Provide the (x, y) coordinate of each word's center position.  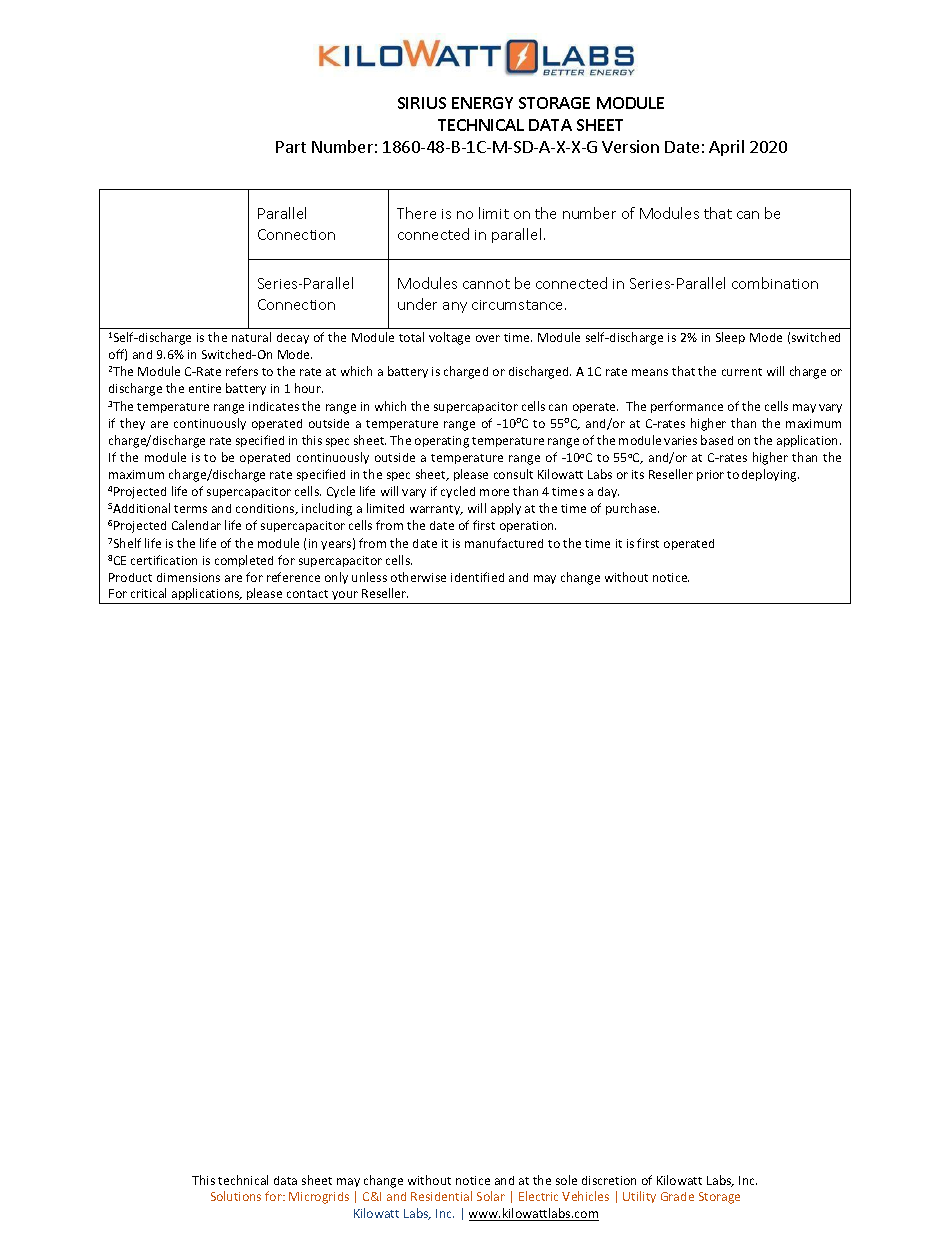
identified (477, 577)
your (345, 595)
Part (291, 147)
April (726, 148)
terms (190, 509)
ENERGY (482, 103)
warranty (436, 510)
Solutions (236, 1196)
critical (148, 593)
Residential (441, 1196)
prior (710, 475)
